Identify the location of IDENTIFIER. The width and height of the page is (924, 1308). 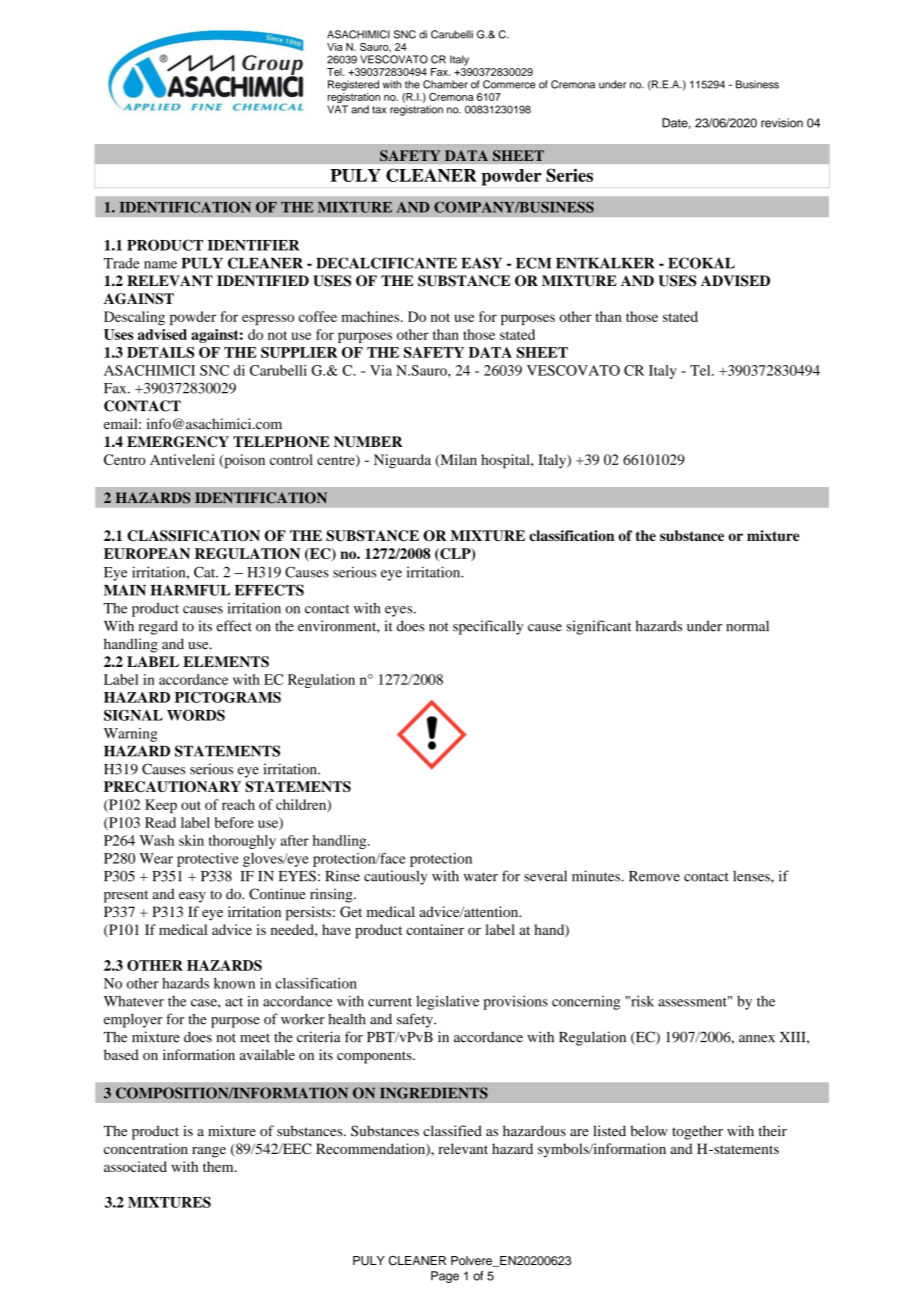
(253, 245).
